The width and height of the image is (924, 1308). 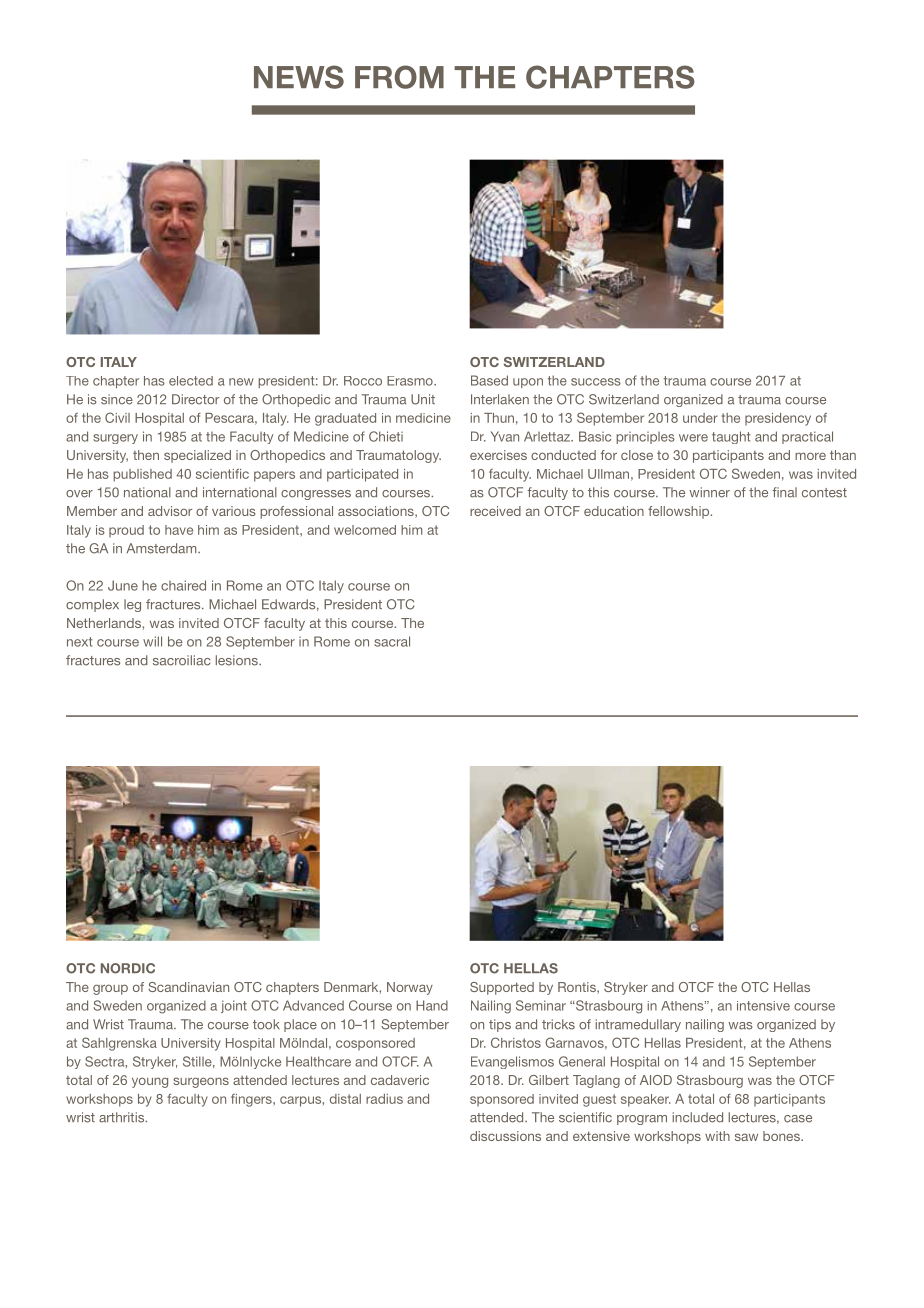 I want to click on chaired, so click(x=183, y=585).
